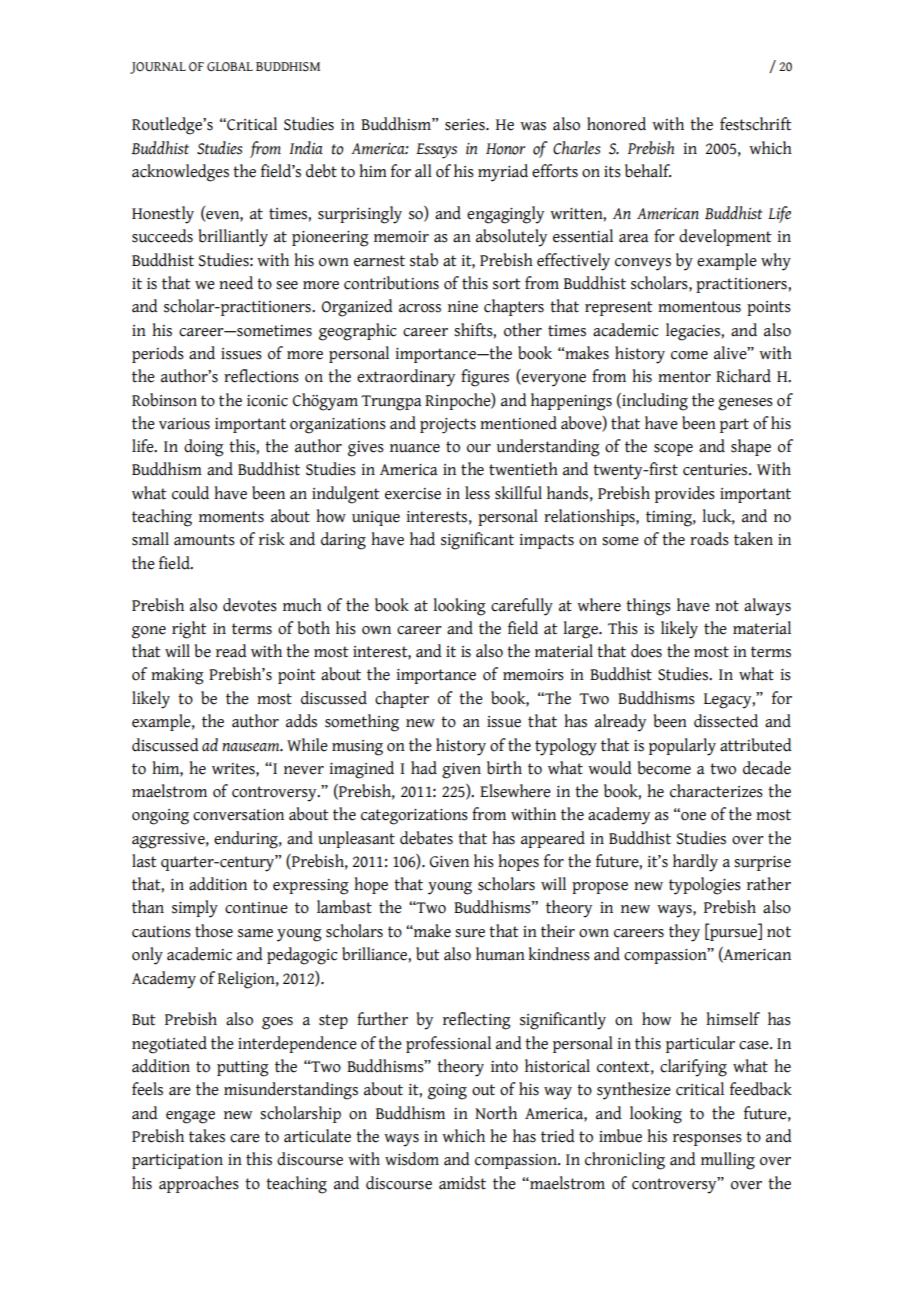 This screenshot has height=1308, width=924. I want to click on right, so click(189, 630).
